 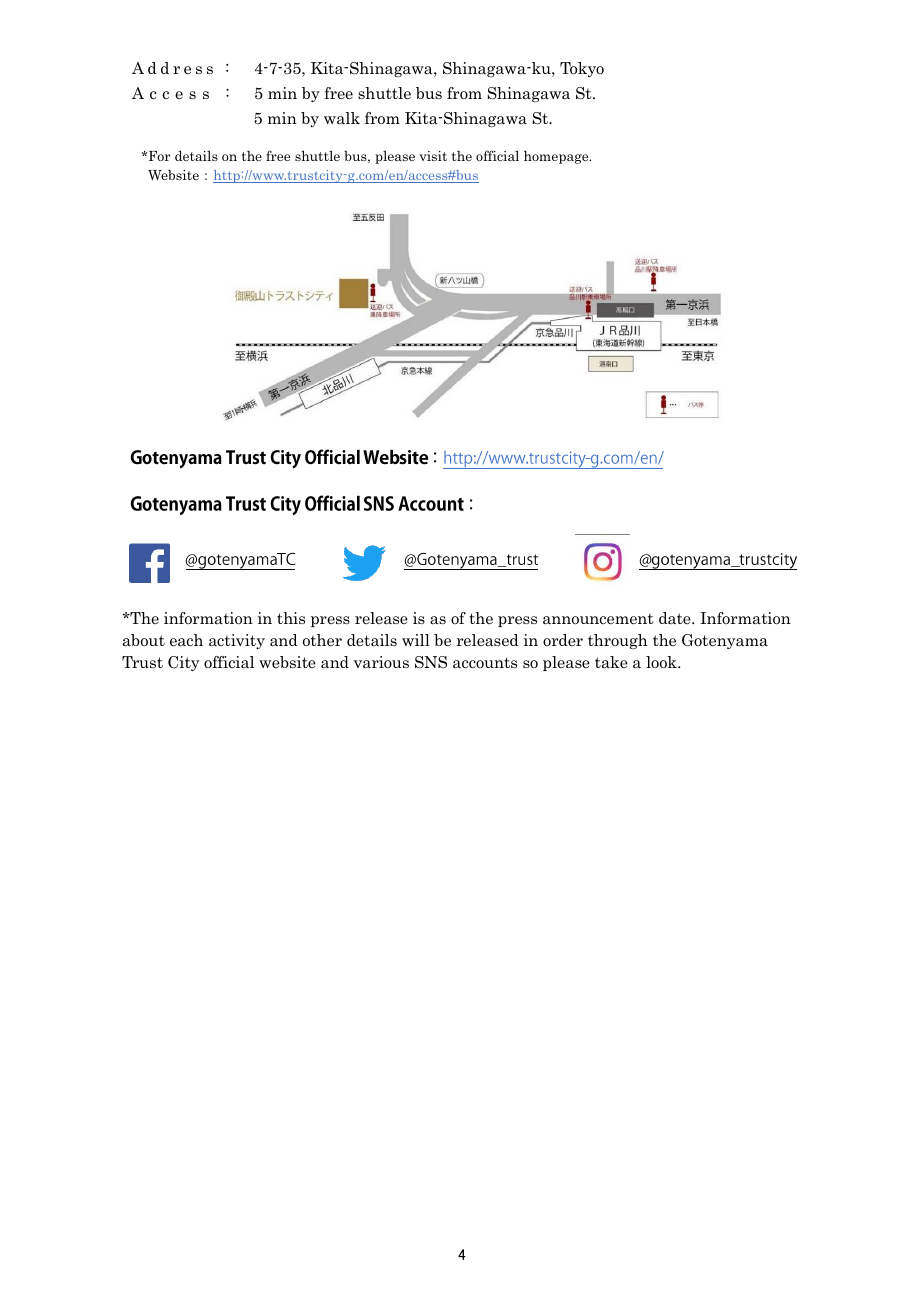 What do you see at coordinates (563, 640) in the screenshot?
I see `order` at bounding box center [563, 640].
